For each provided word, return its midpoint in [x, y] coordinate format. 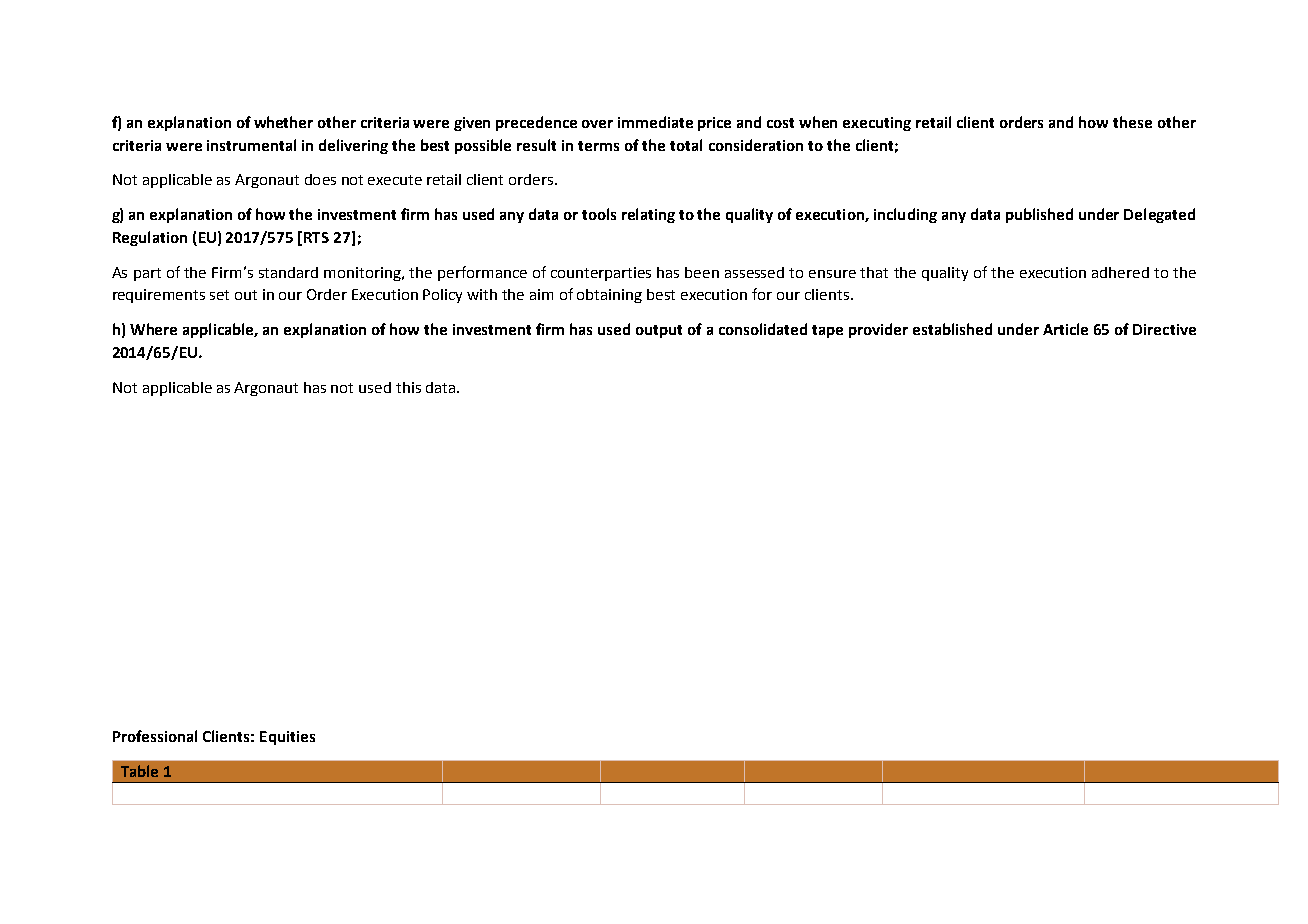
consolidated [763, 329]
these [1132, 122]
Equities [287, 738]
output [659, 331]
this [408, 387]
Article [1065, 329]
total [686, 145]
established [952, 329]
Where [153, 329]
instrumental [251, 145]
